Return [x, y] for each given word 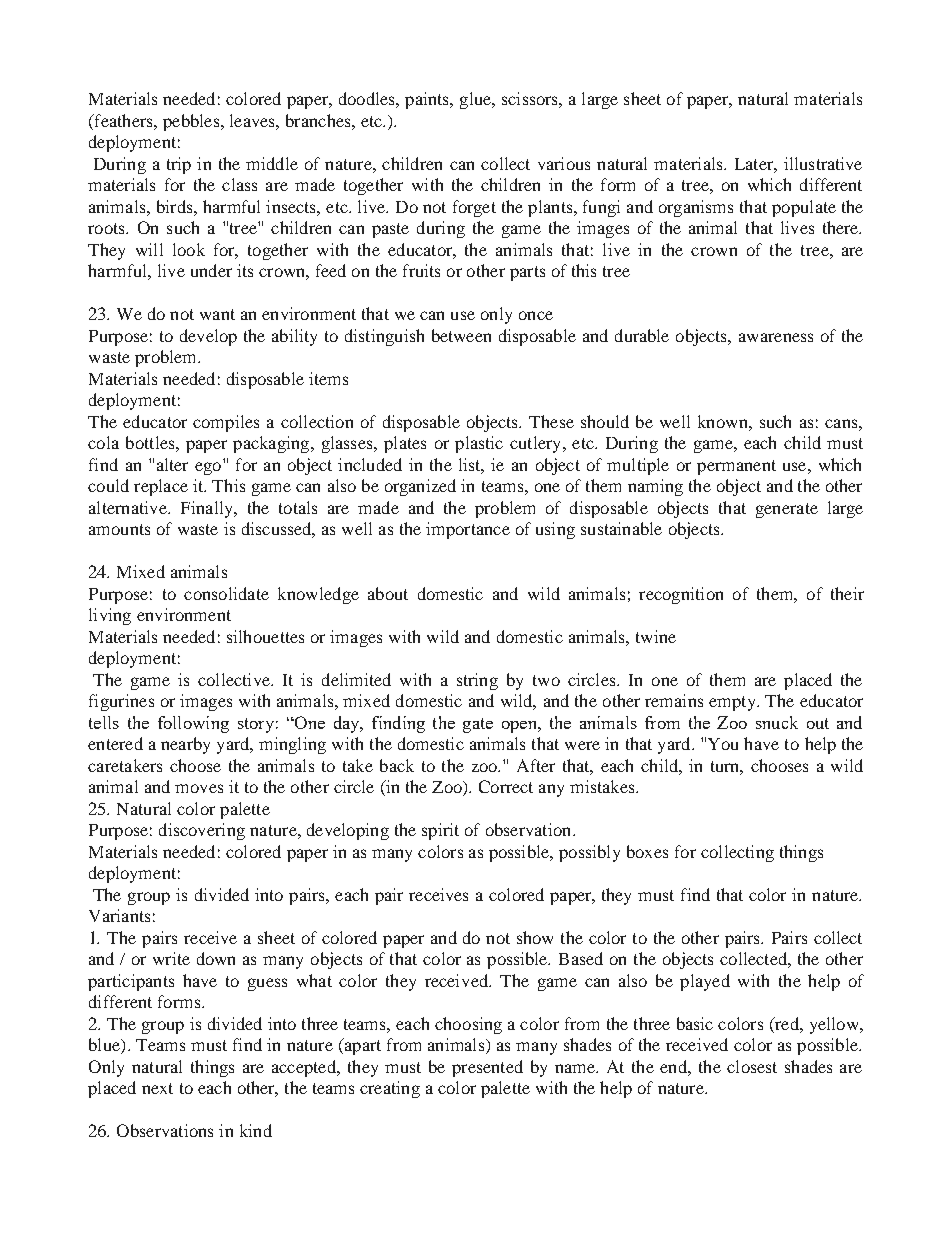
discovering [202, 831]
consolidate [226, 593]
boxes [647, 851]
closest [752, 1066]
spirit [440, 831]
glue [477, 100]
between [461, 335]
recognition [681, 595]
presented [487, 1068]
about [388, 593]
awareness [776, 337]
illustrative [823, 163]
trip [179, 165]
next [157, 1088]
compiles [226, 423]
